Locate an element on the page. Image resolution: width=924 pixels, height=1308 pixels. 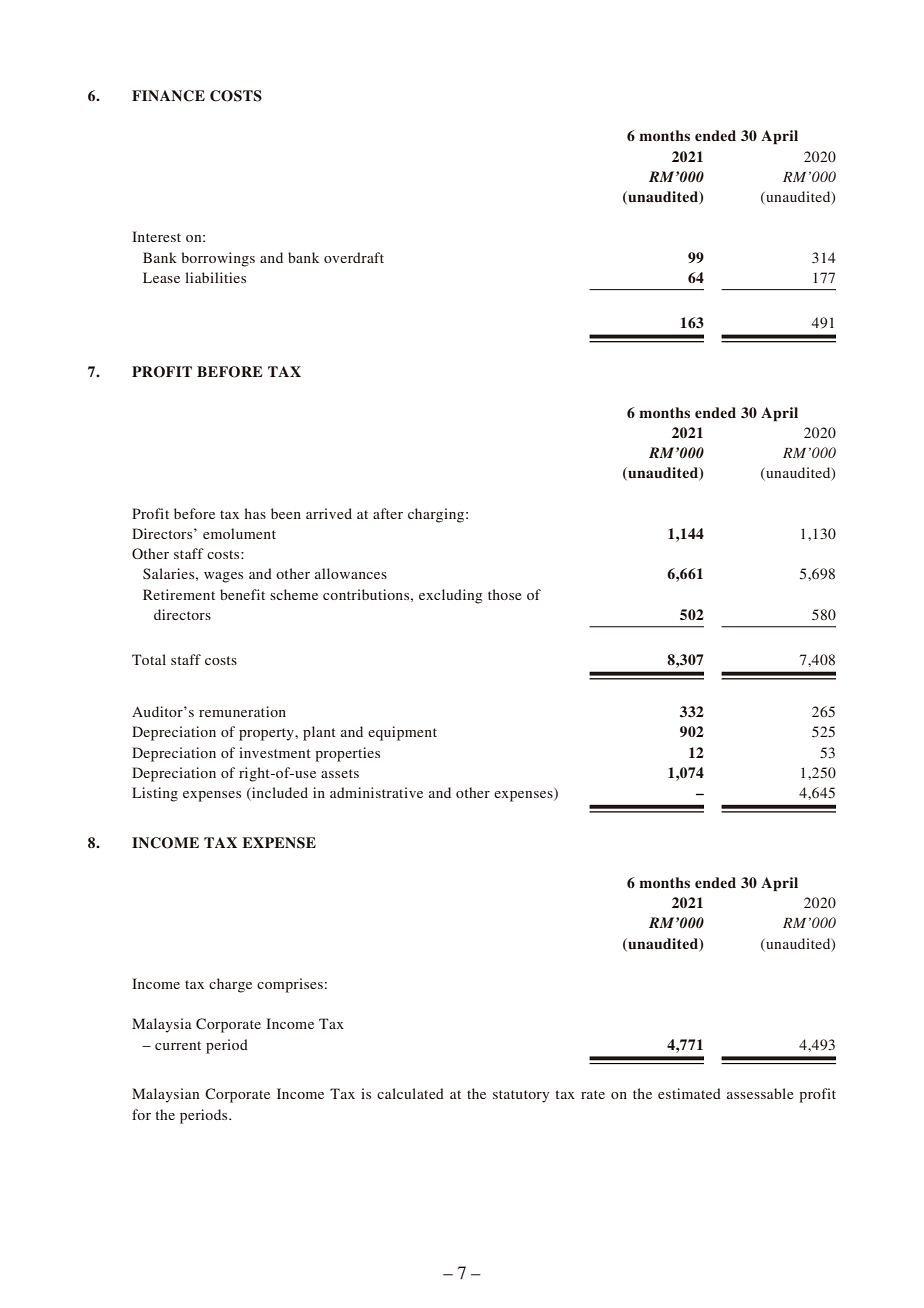
those is located at coordinates (505, 594).
